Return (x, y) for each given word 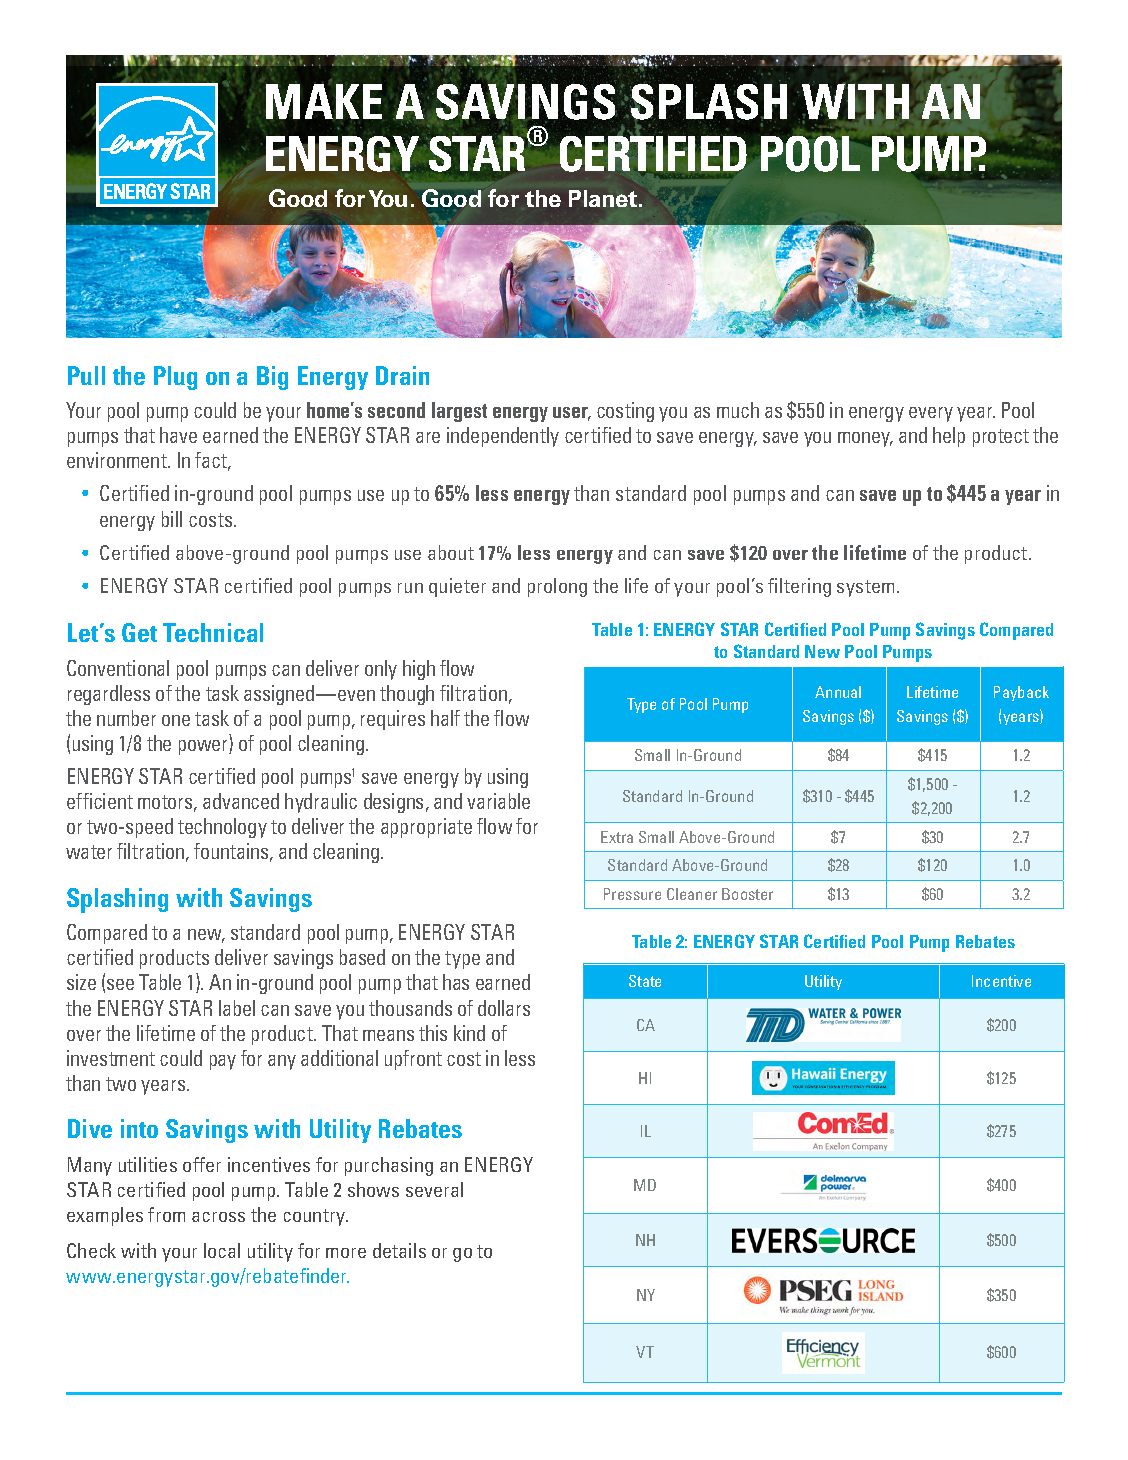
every (931, 414)
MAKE (324, 101)
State (645, 981)
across (218, 1217)
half (445, 718)
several (434, 1189)
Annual (838, 692)
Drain (402, 375)
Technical (213, 632)
